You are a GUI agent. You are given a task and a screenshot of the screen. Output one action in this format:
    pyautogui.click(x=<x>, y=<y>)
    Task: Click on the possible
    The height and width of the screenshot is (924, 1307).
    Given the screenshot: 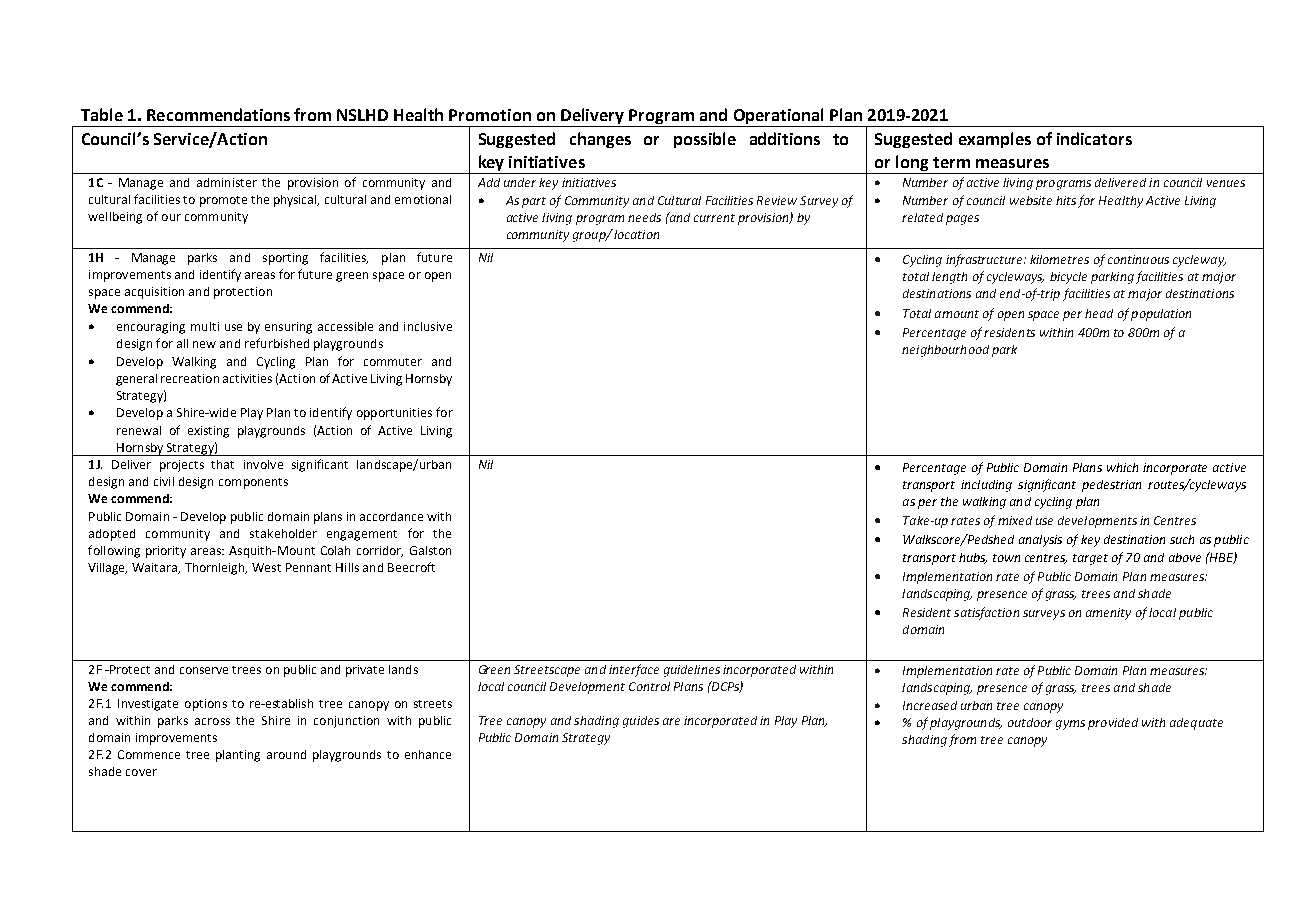 What is the action you would take?
    pyautogui.click(x=705, y=140)
